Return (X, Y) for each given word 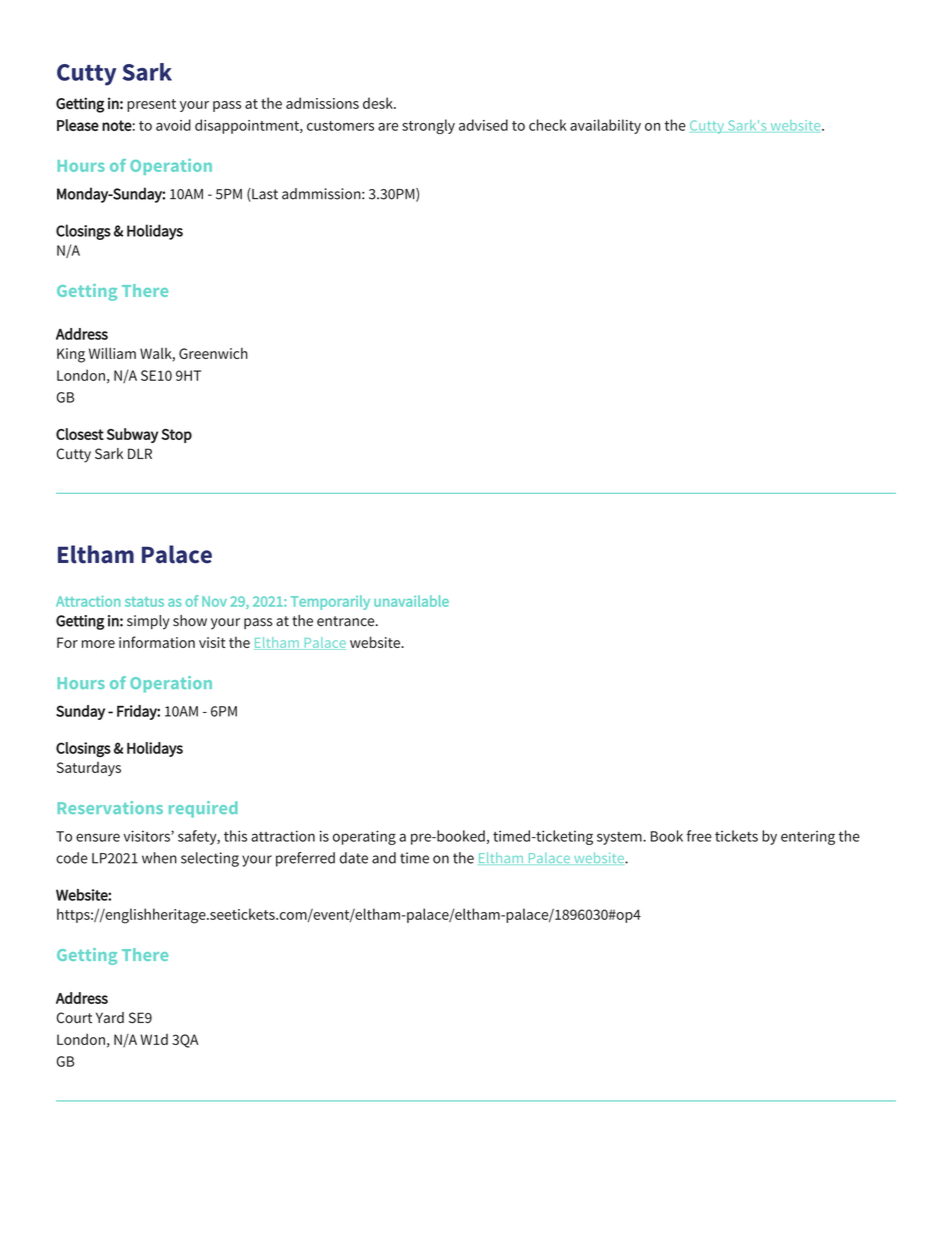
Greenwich (213, 353)
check (548, 125)
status (144, 602)
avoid (173, 125)
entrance (347, 621)
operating (364, 837)
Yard (110, 1017)
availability (605, 126)
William (112, 353)
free (699, 836)
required (203, 809)
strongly (428, 126)
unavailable (411, 601)
